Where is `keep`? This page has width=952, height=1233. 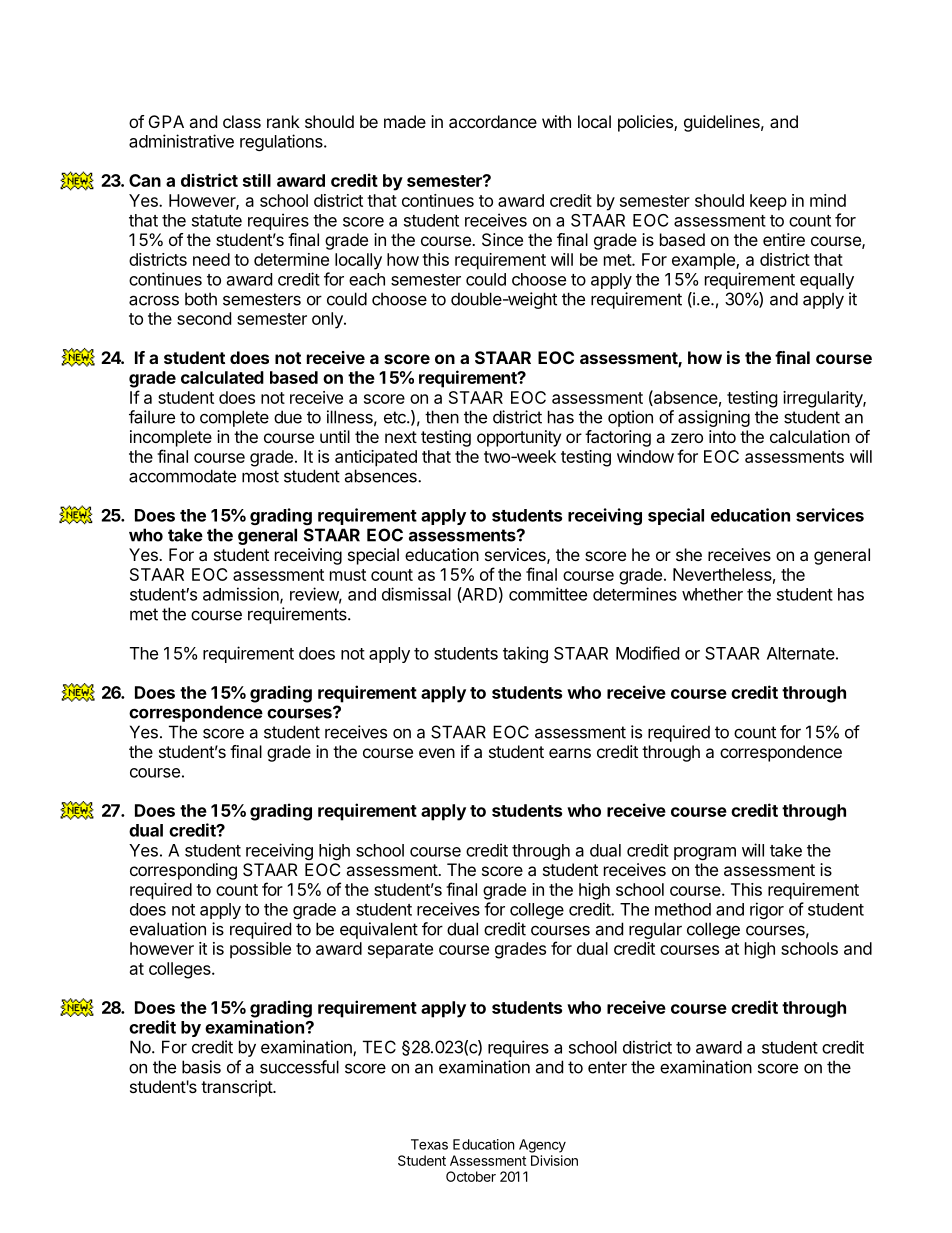
keep is located at coordinates (768, 202).
